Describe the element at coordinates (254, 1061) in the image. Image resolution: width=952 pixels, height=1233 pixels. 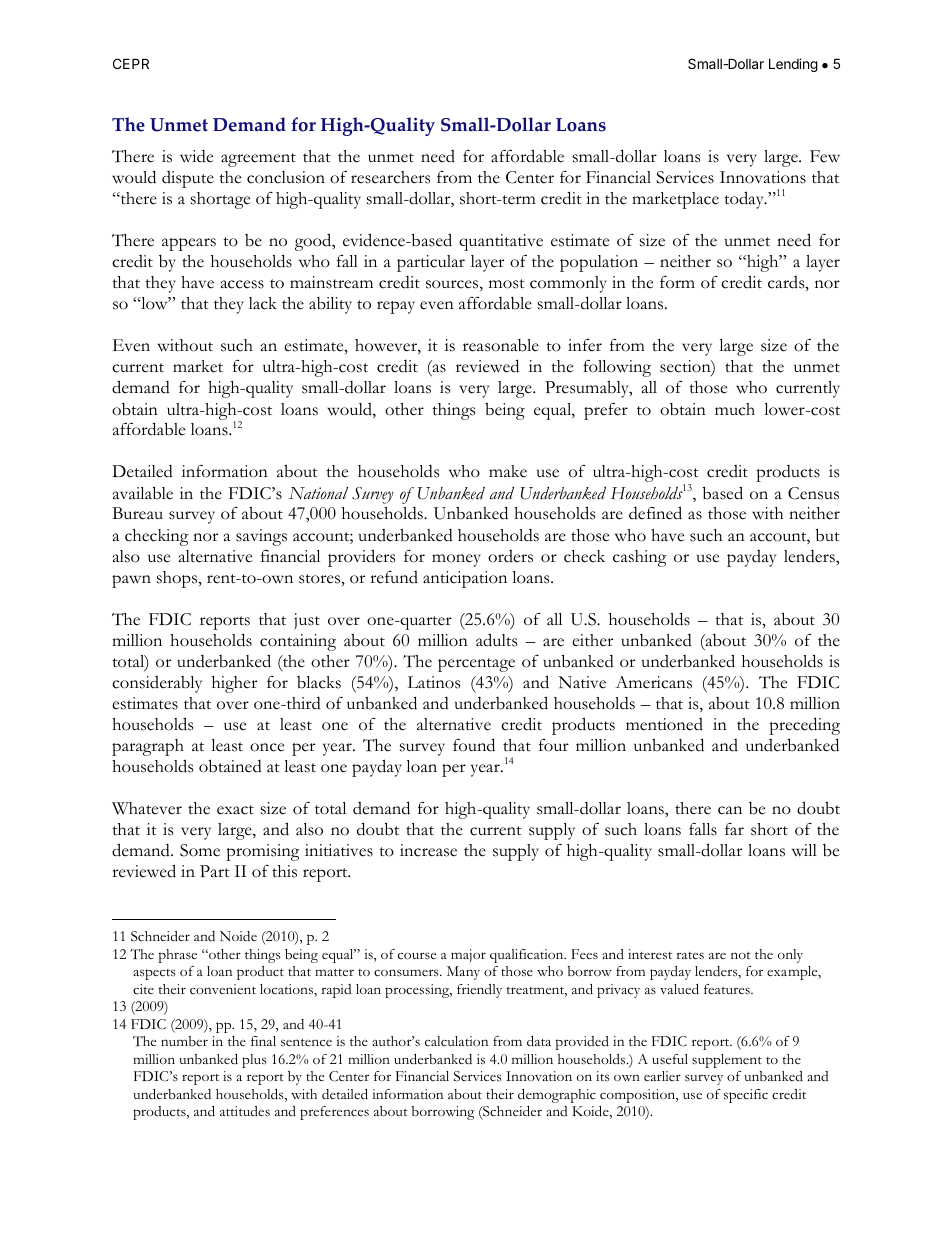
I see `plus` at that location.
